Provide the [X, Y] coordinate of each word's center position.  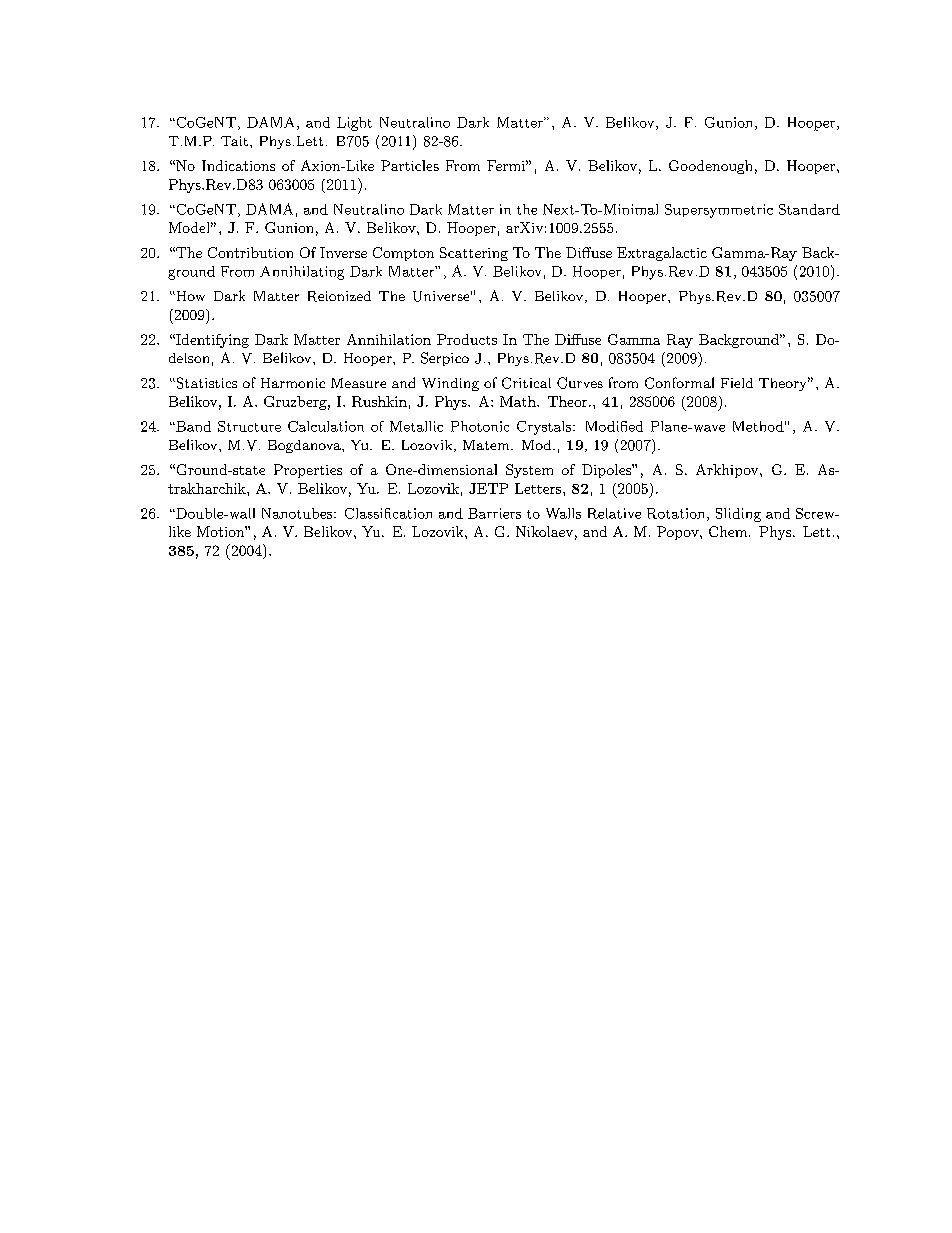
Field [737, 383]
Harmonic [293, 383]
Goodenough [710, 167]
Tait [234, 141]
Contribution [250, 252]
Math [519, 401]
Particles [410, 165]
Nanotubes [298, 513]
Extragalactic [662, 254]
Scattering [474, 254]
